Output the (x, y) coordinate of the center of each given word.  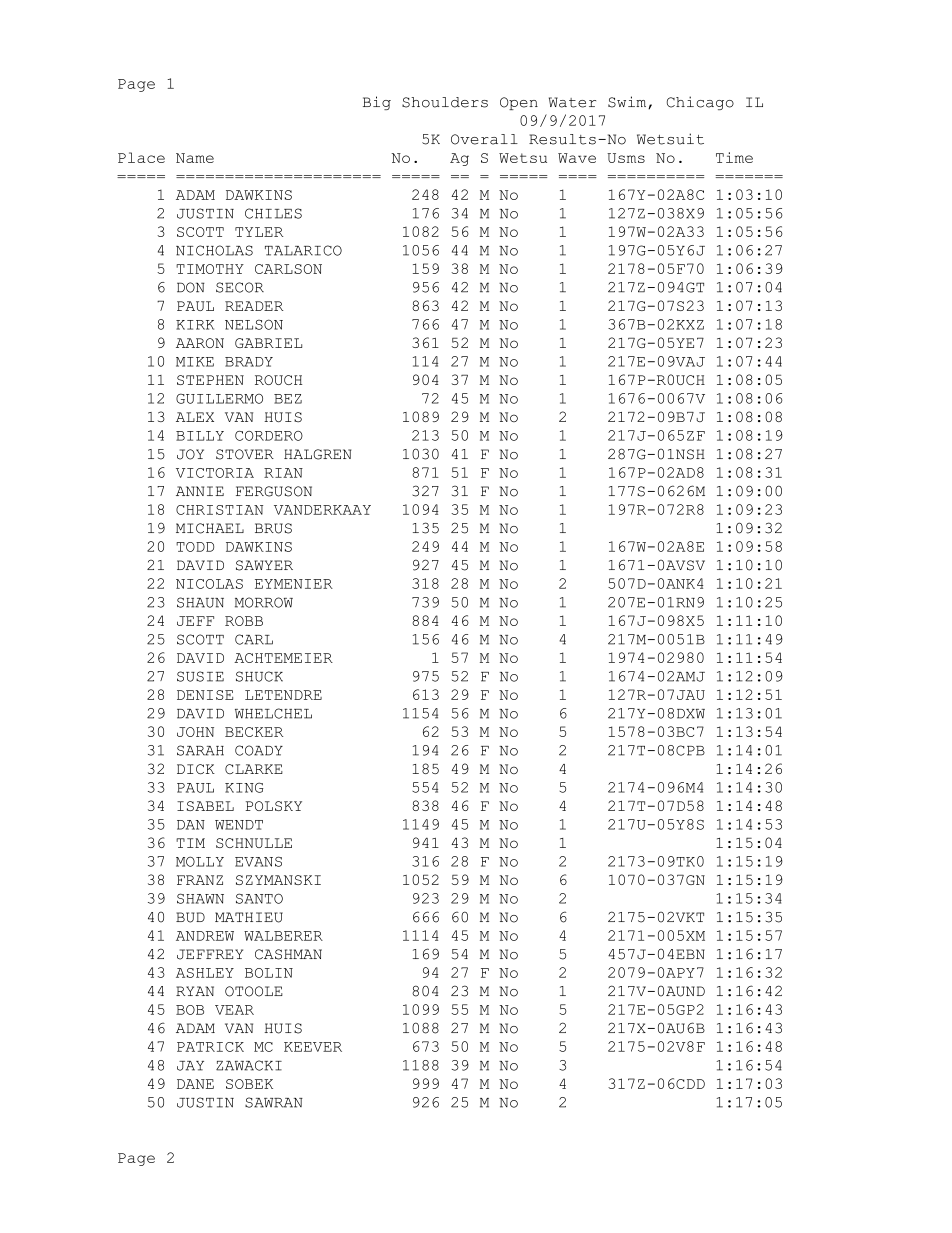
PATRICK (210, 1047)
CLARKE (254, 769)
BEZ (288, 399)
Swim (628, 102)
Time (734, 157)
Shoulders (445, 102)
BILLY (200, 436)
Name (195, 158)
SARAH (200, 750)
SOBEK (249, 1084)
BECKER (254, 732)
